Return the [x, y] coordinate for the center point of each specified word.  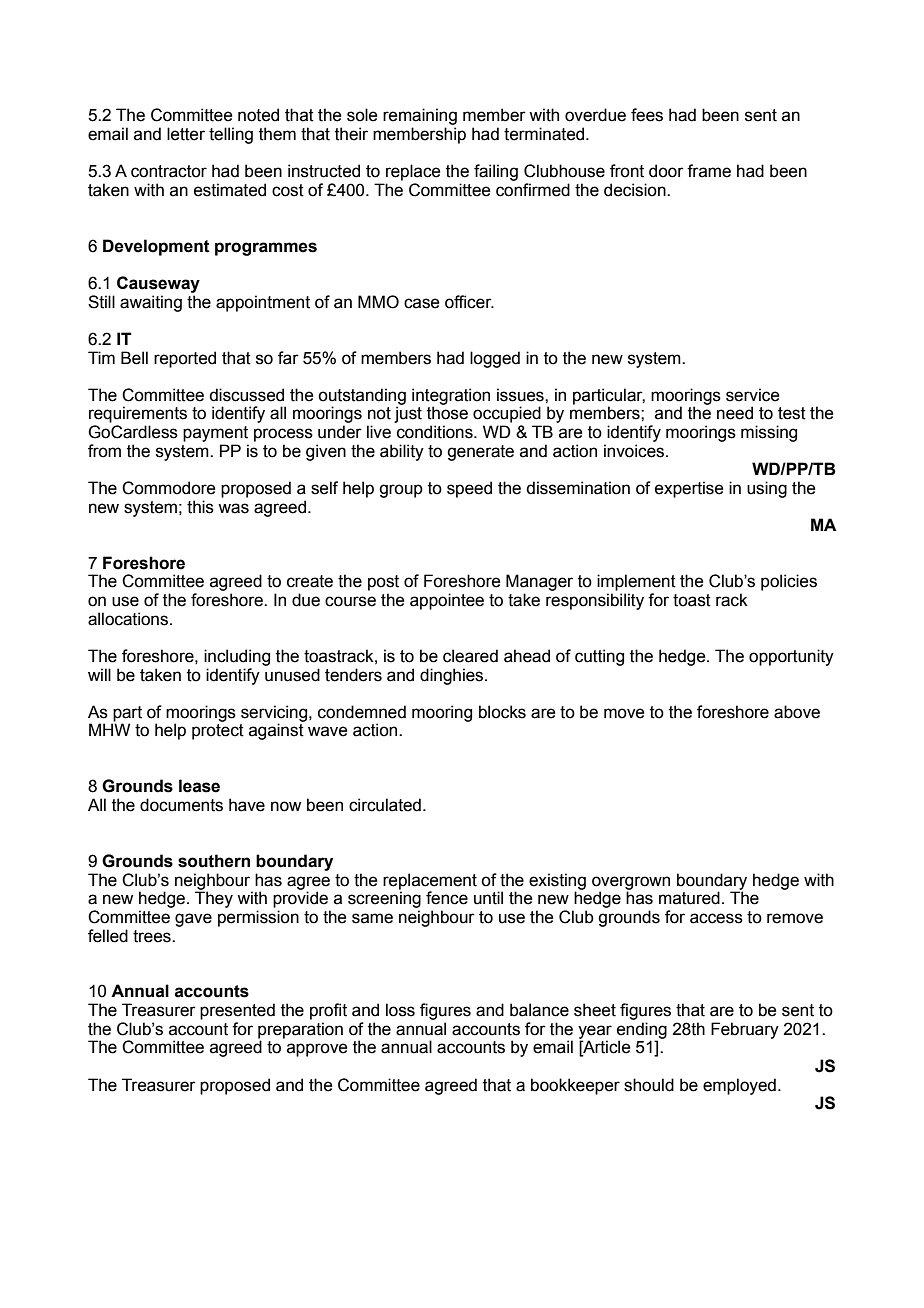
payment [215, 434]
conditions [436, 432]
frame [709, 171]
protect [218, 732]
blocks [502, 712]
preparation [300, 1031]
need [735, 413]
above [797, 712]
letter [186, 134]
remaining [420, 116]
